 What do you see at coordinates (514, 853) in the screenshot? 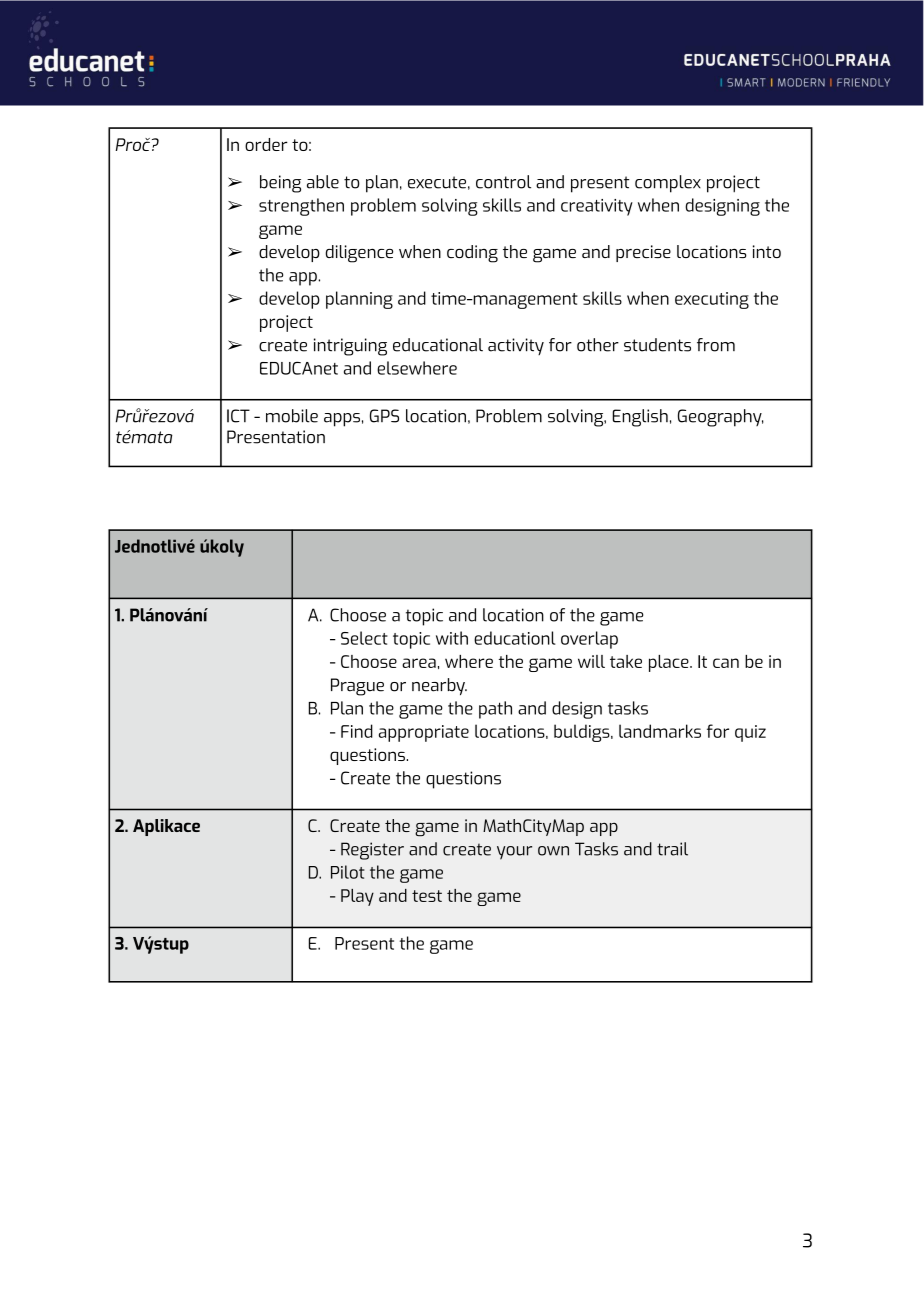
I see `your` at bounding box center [514, 853].
